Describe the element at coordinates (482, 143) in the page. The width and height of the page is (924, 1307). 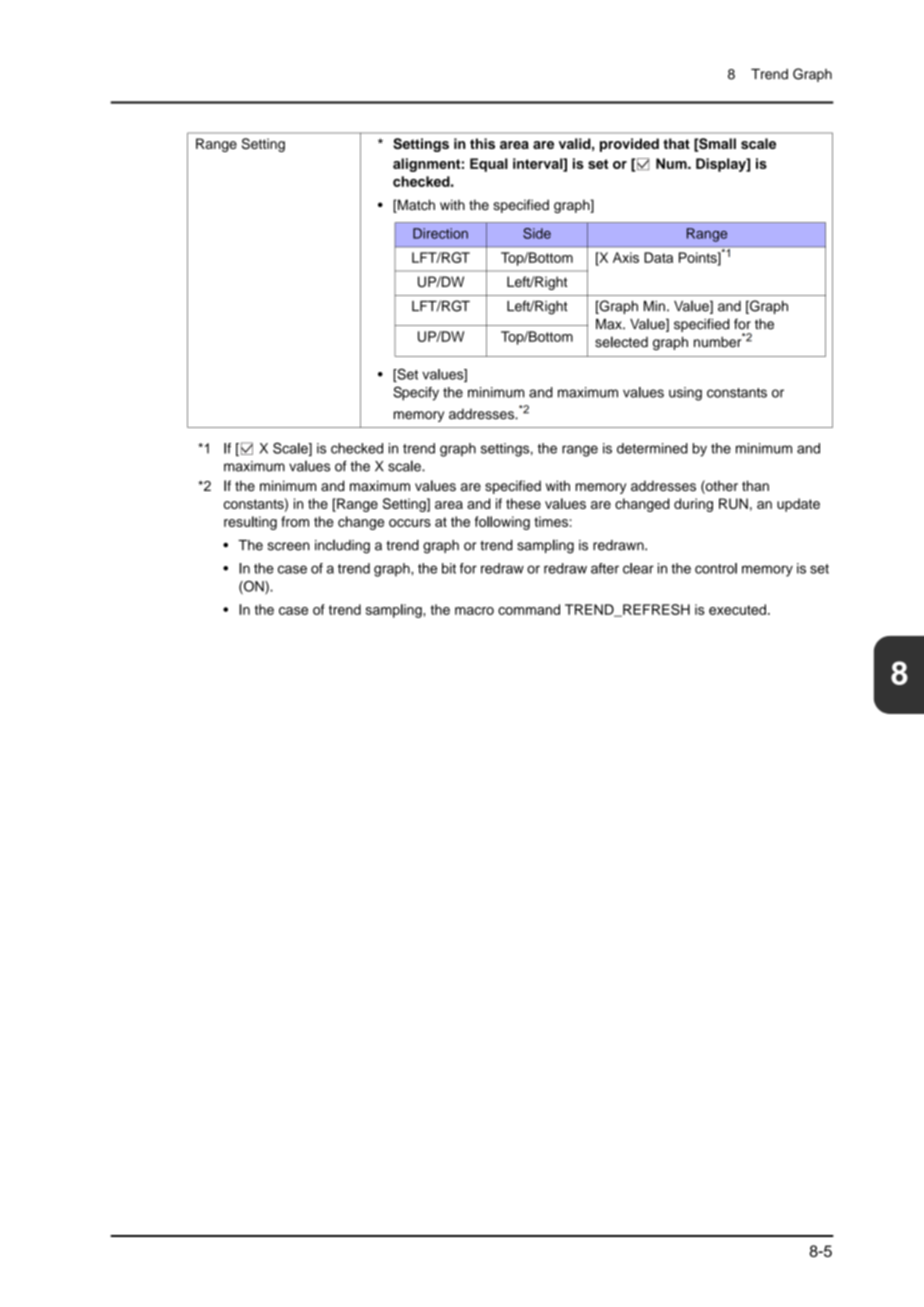
I see `this` at that location.
